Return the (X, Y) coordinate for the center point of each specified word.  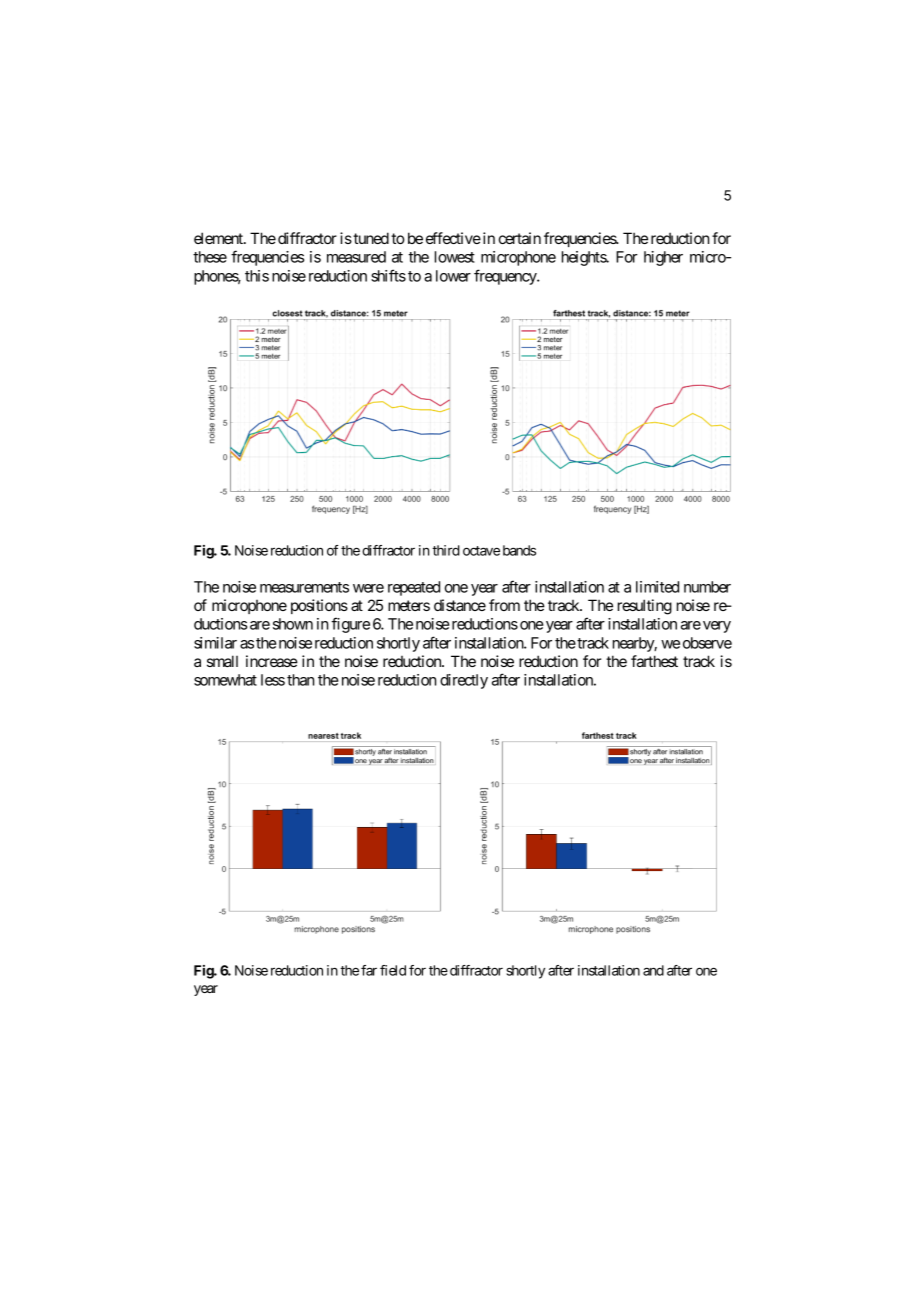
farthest (654, 661)
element (219, 238)
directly (464, 681)
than (300, 680)
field (393, 970)
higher (663, 258)
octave (481, 551)
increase (272, 661)
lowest (455, 257)
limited (657, 587)
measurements (304, 587)
